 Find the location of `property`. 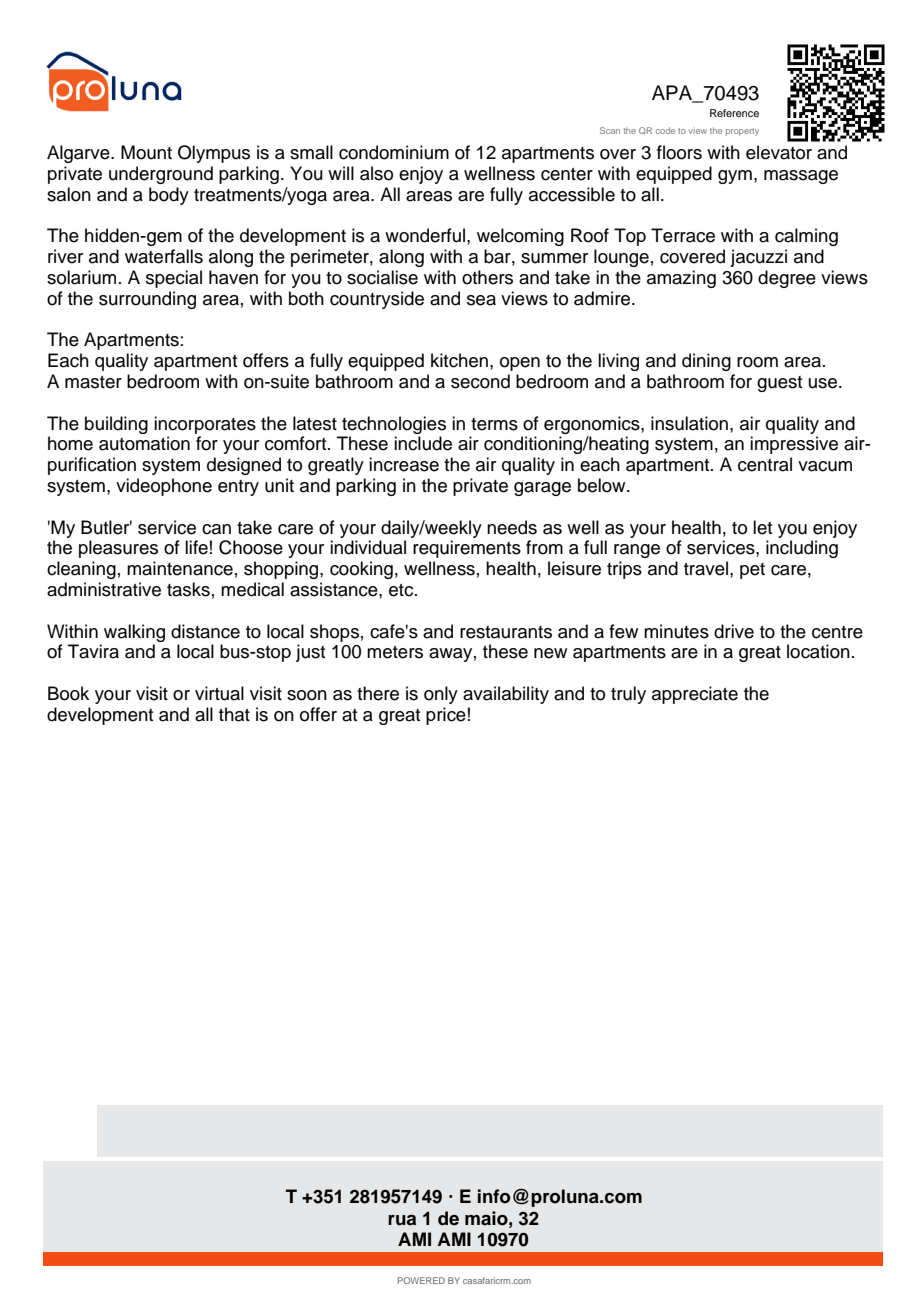

property is located at coordinates (742, 132).
